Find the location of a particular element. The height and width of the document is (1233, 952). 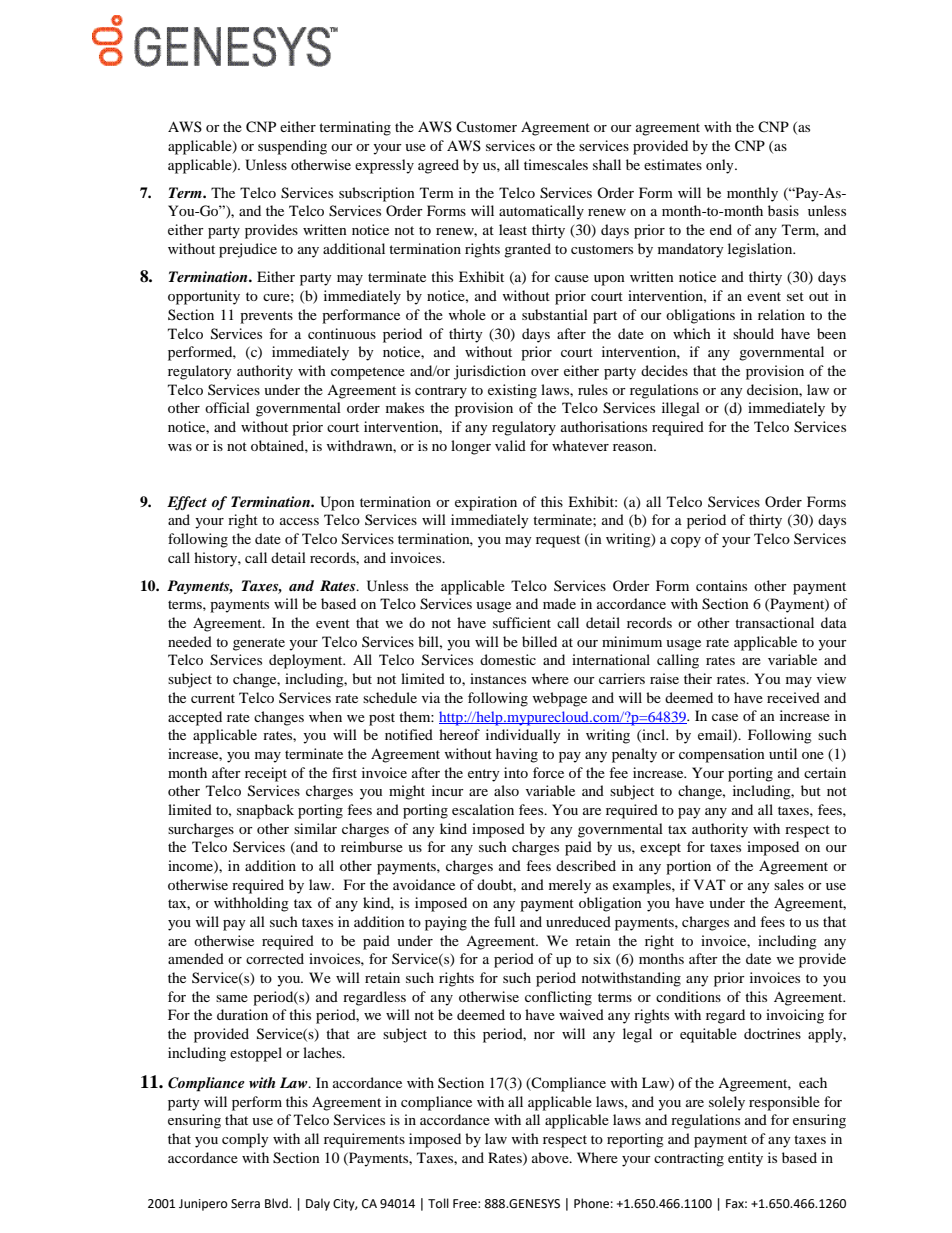

into is located at coordinates (516, 772).
